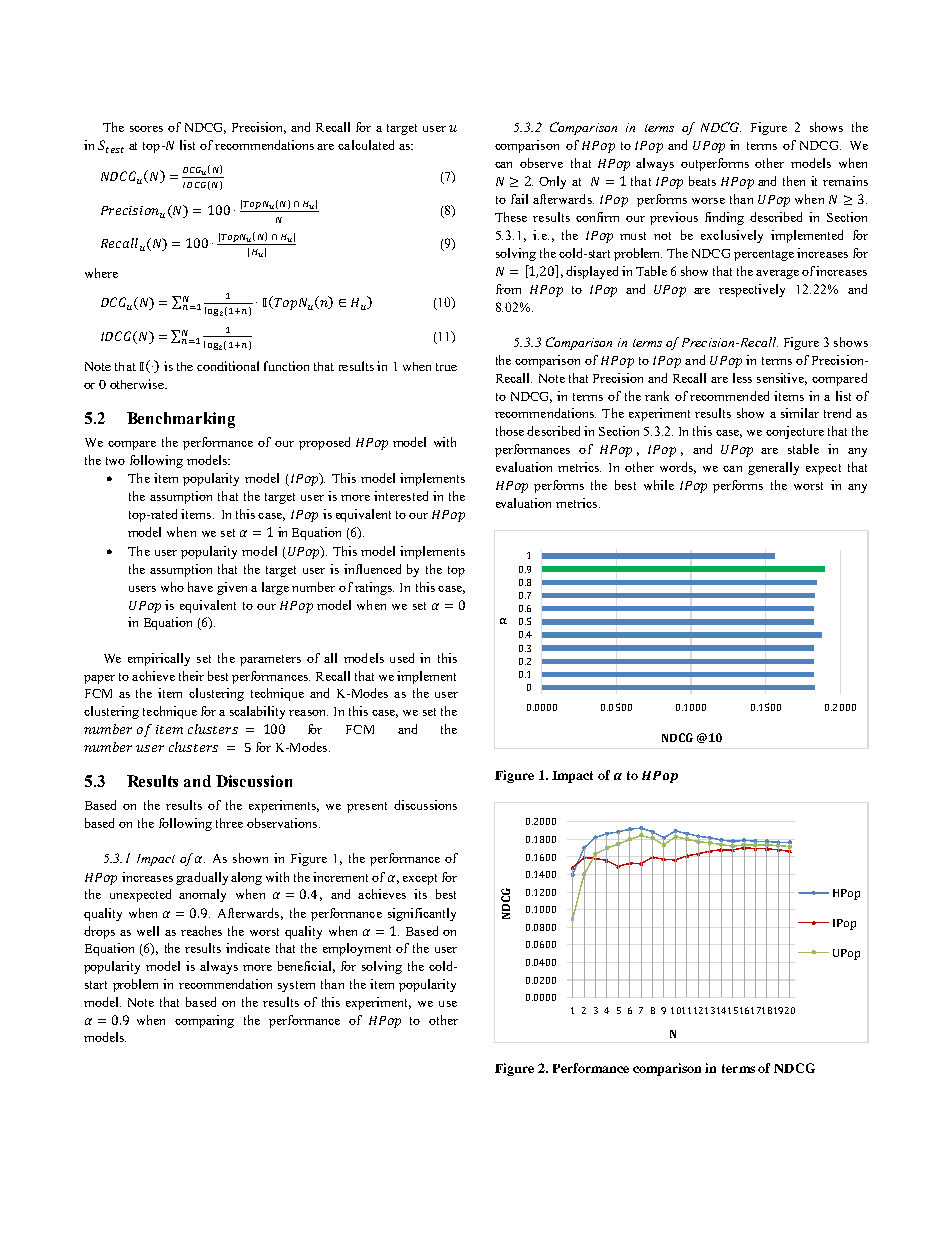  Describe the element at coordinates (374, 588) in the image. I see `ratings` at that location.
